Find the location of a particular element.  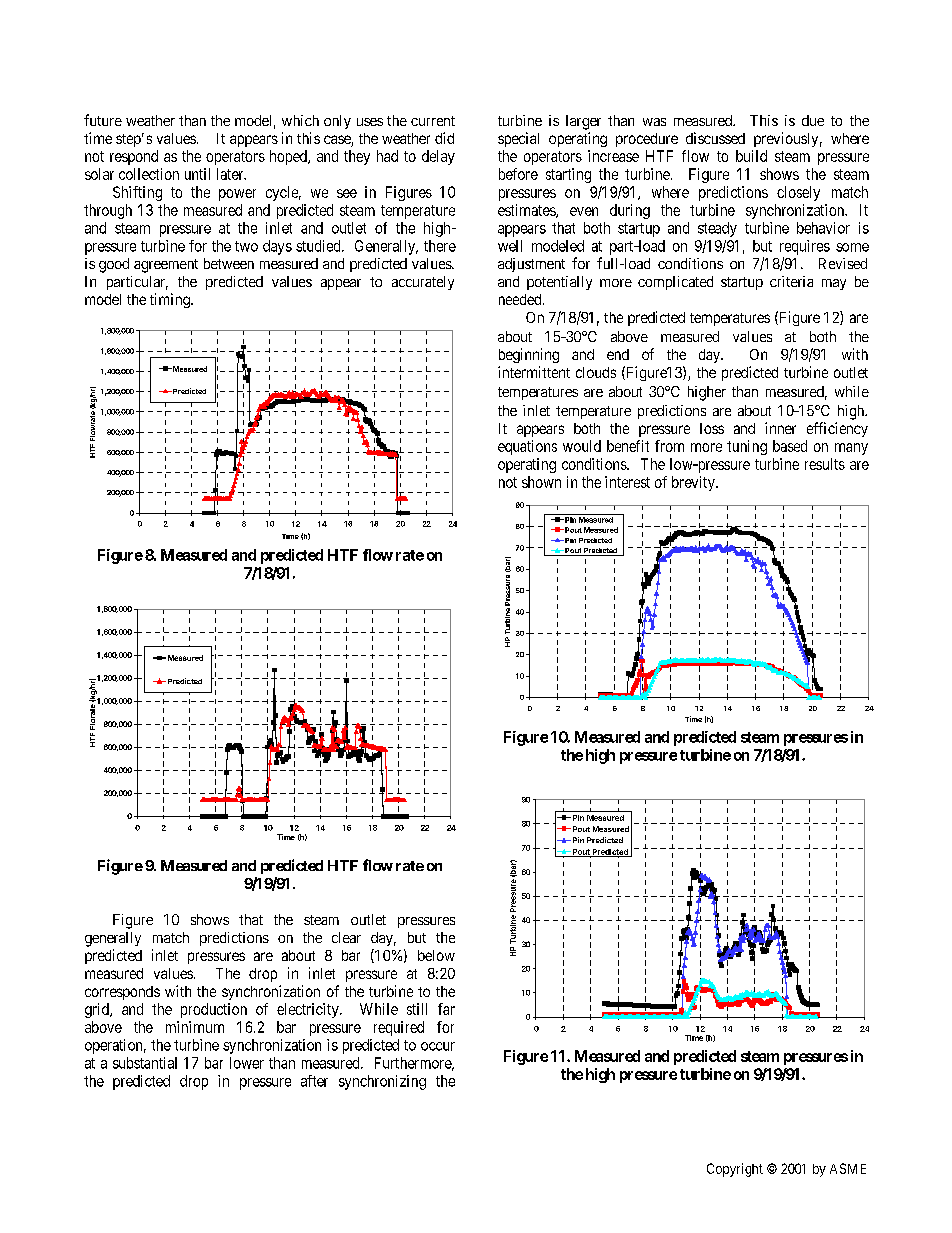

build is located at coordinates (751, 156).
